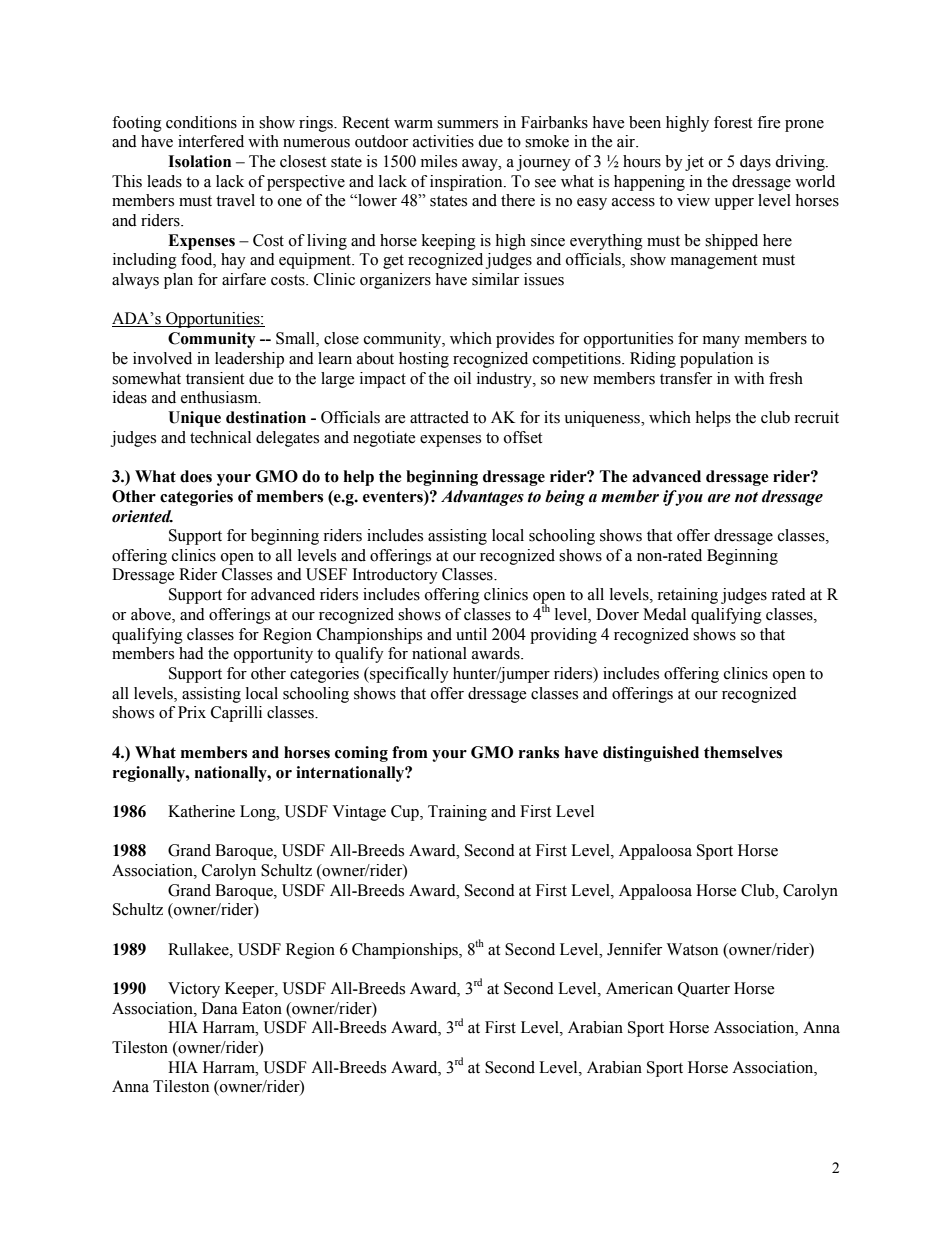  I want to click on technical, so click(220, 437).
